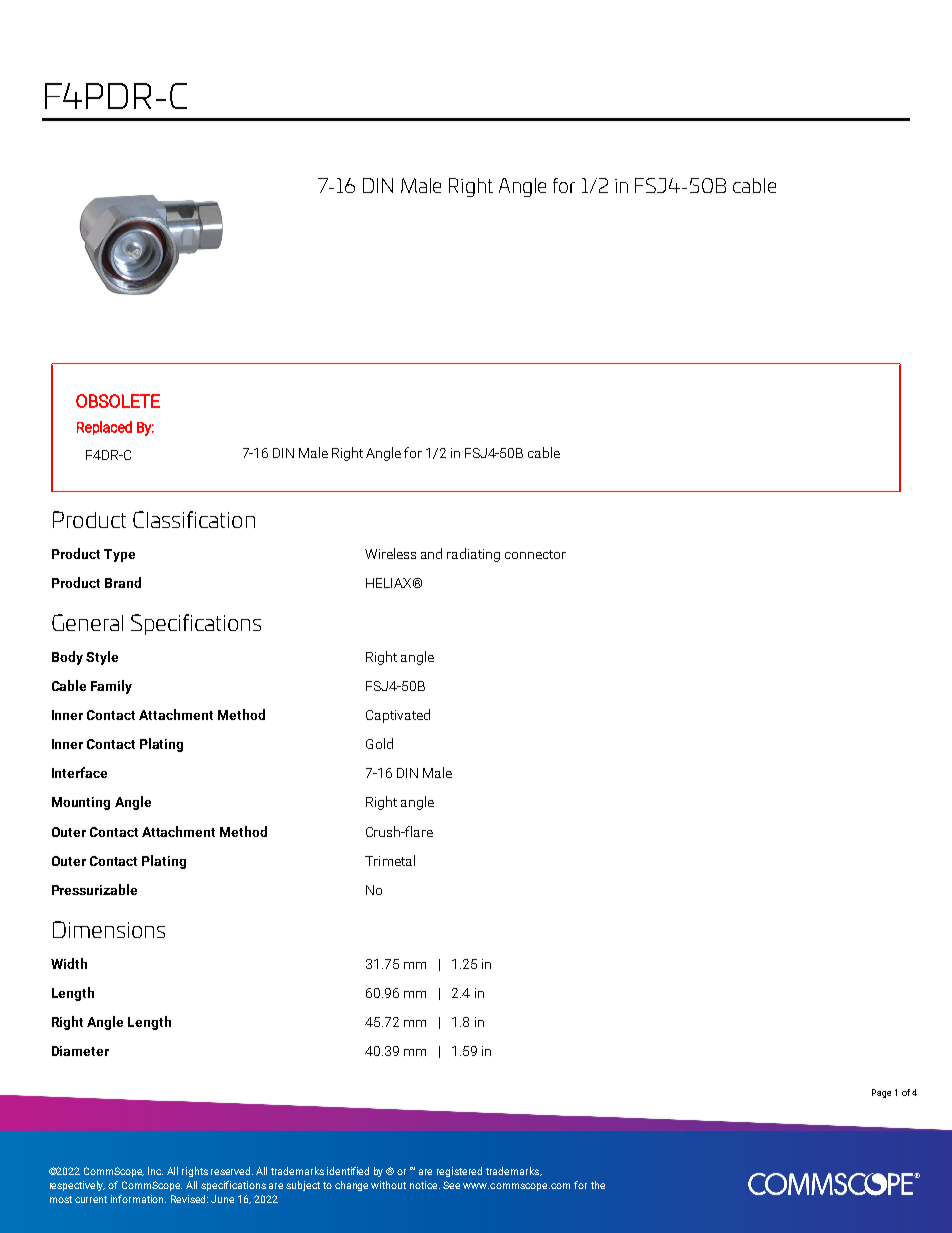  Describe the element at coordinates (155, 1171) in the screenshot. I see `Inc` at that location.
